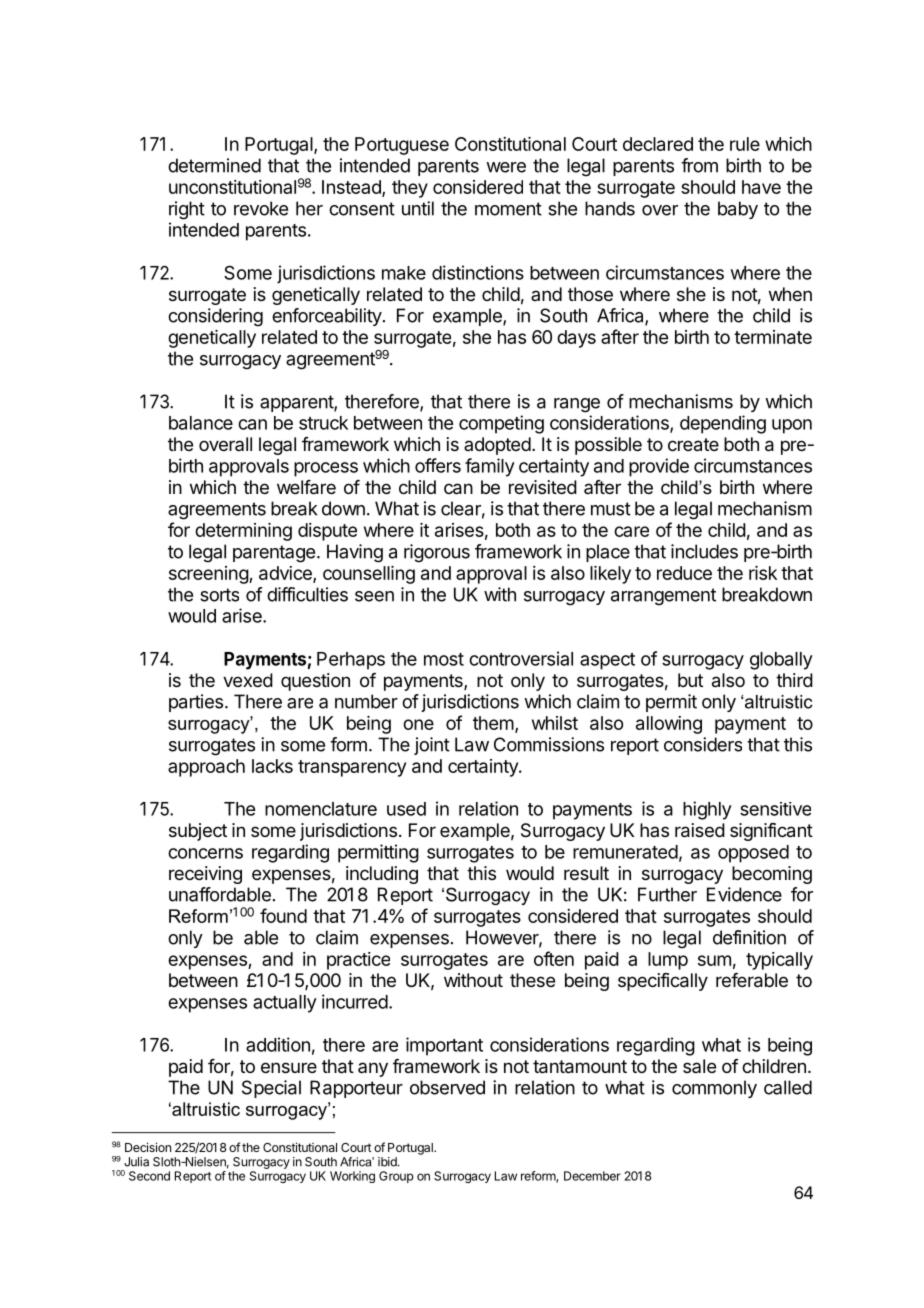 This screenshot has height=1308, width=924. I want to click on vexed, so click(248, 680).
